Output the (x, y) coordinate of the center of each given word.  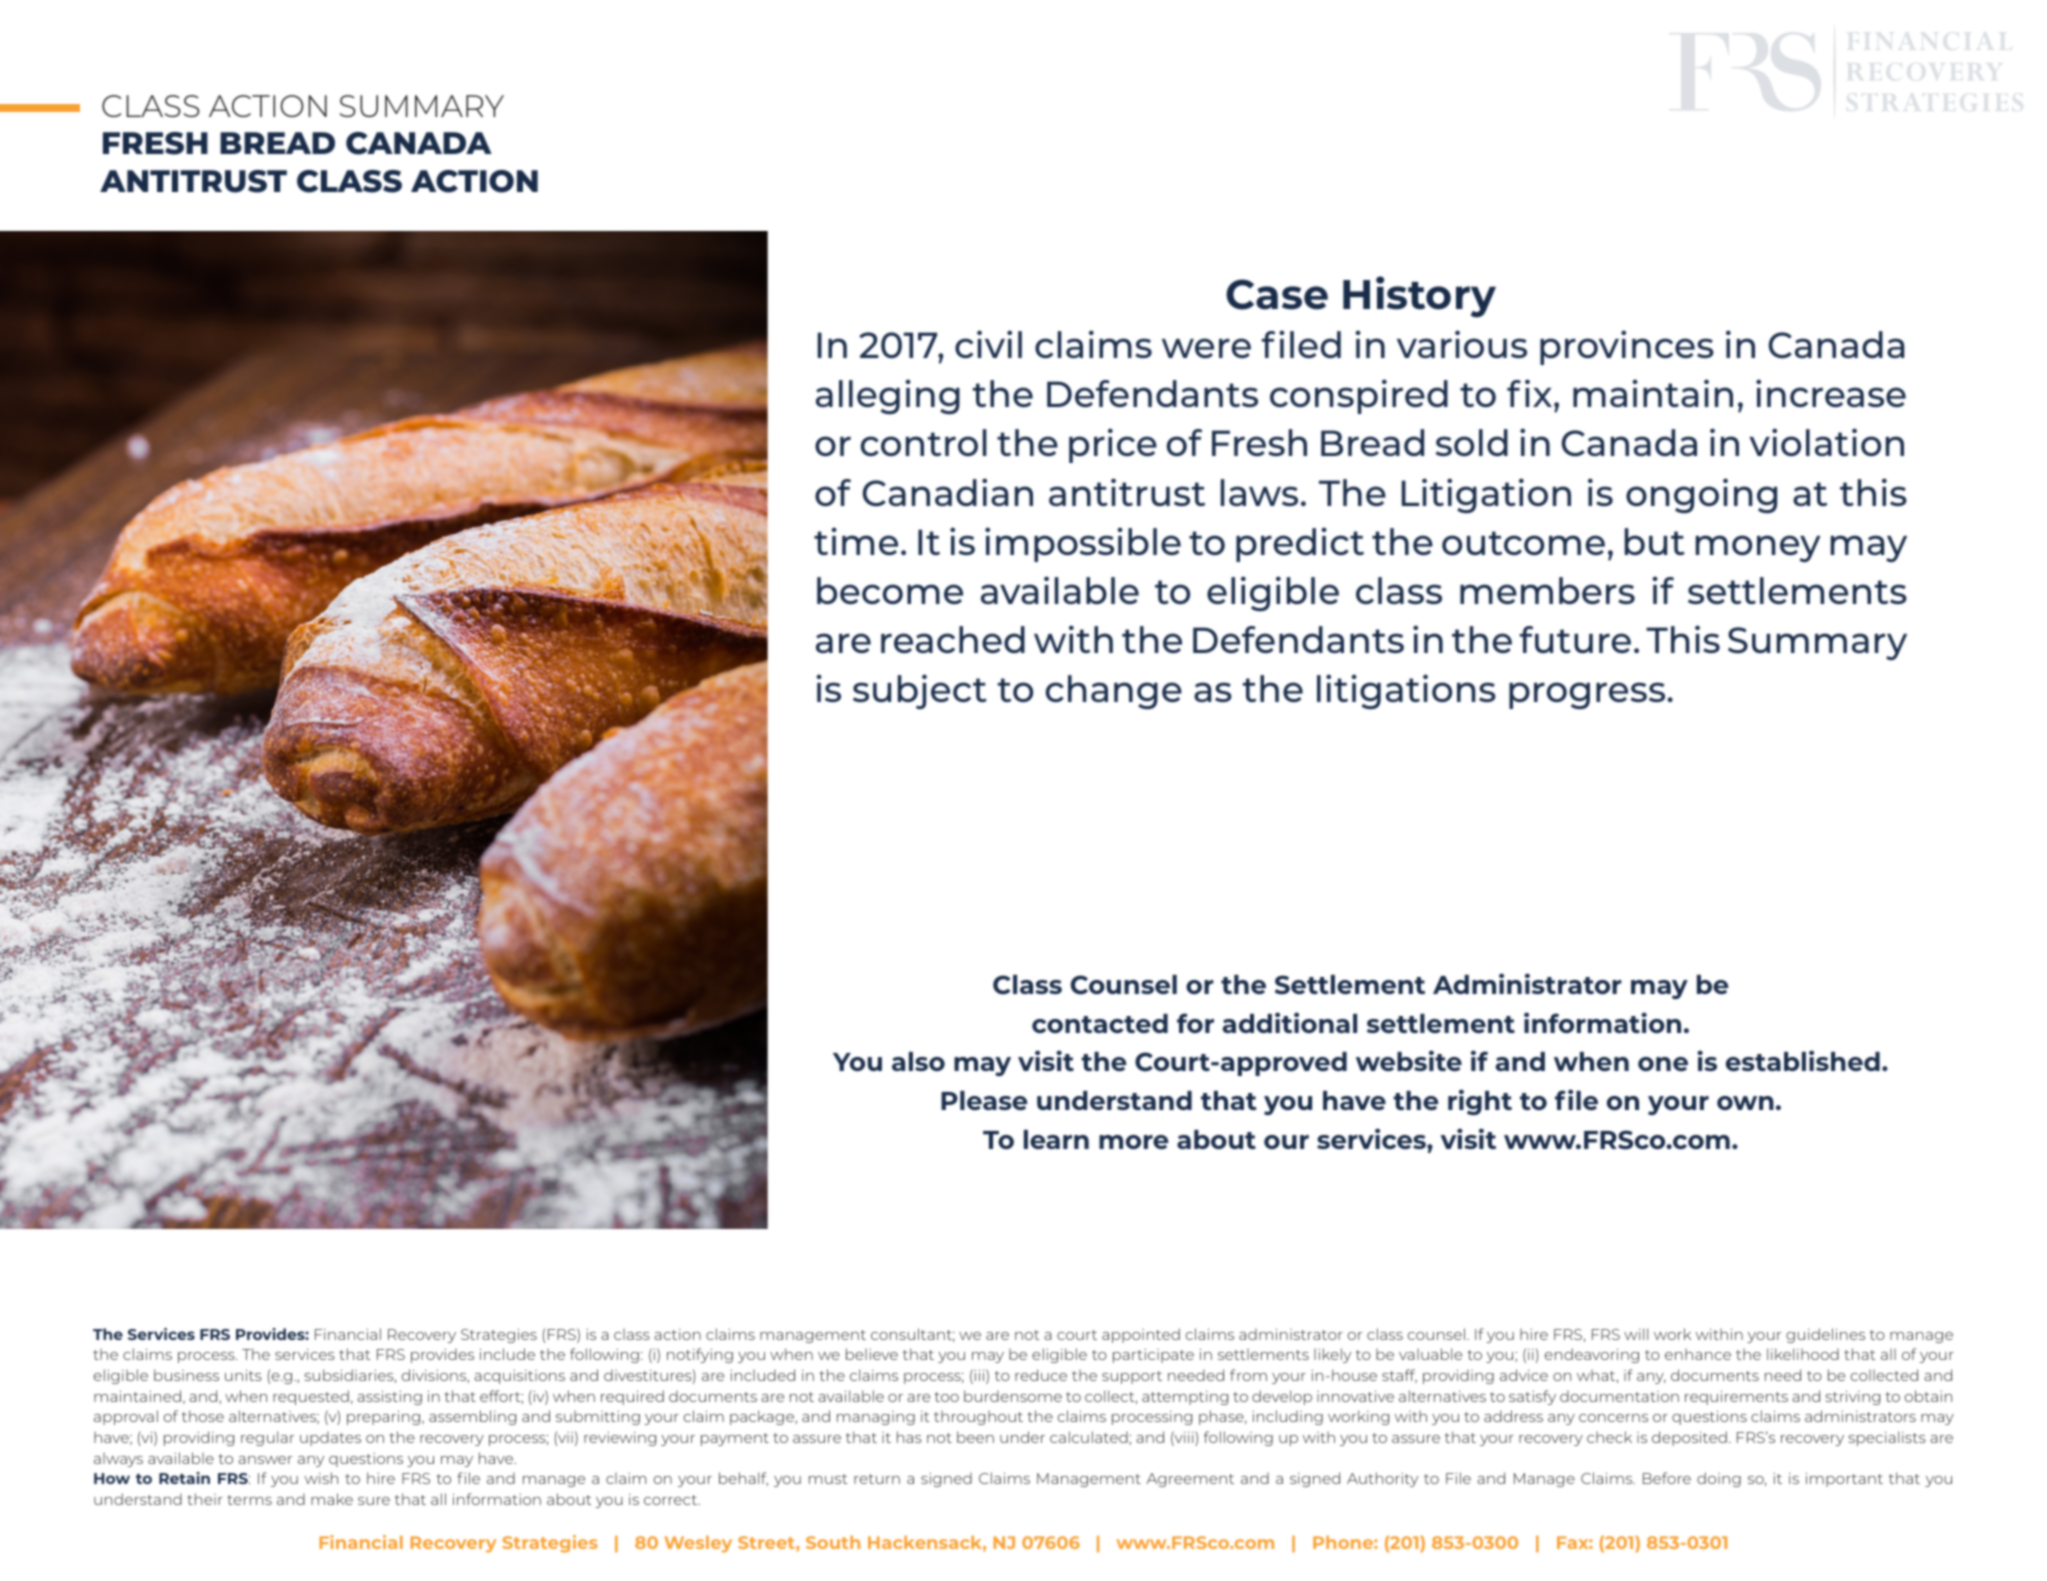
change (1114, 692)
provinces (1627, 347)
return (877, 1479)
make (332, 1499)
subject (920, 691)
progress (1588, 695)
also (918, 1061)
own (1745, 1103)
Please (984, 1100)
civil (988, 344)
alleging (888, 396)
